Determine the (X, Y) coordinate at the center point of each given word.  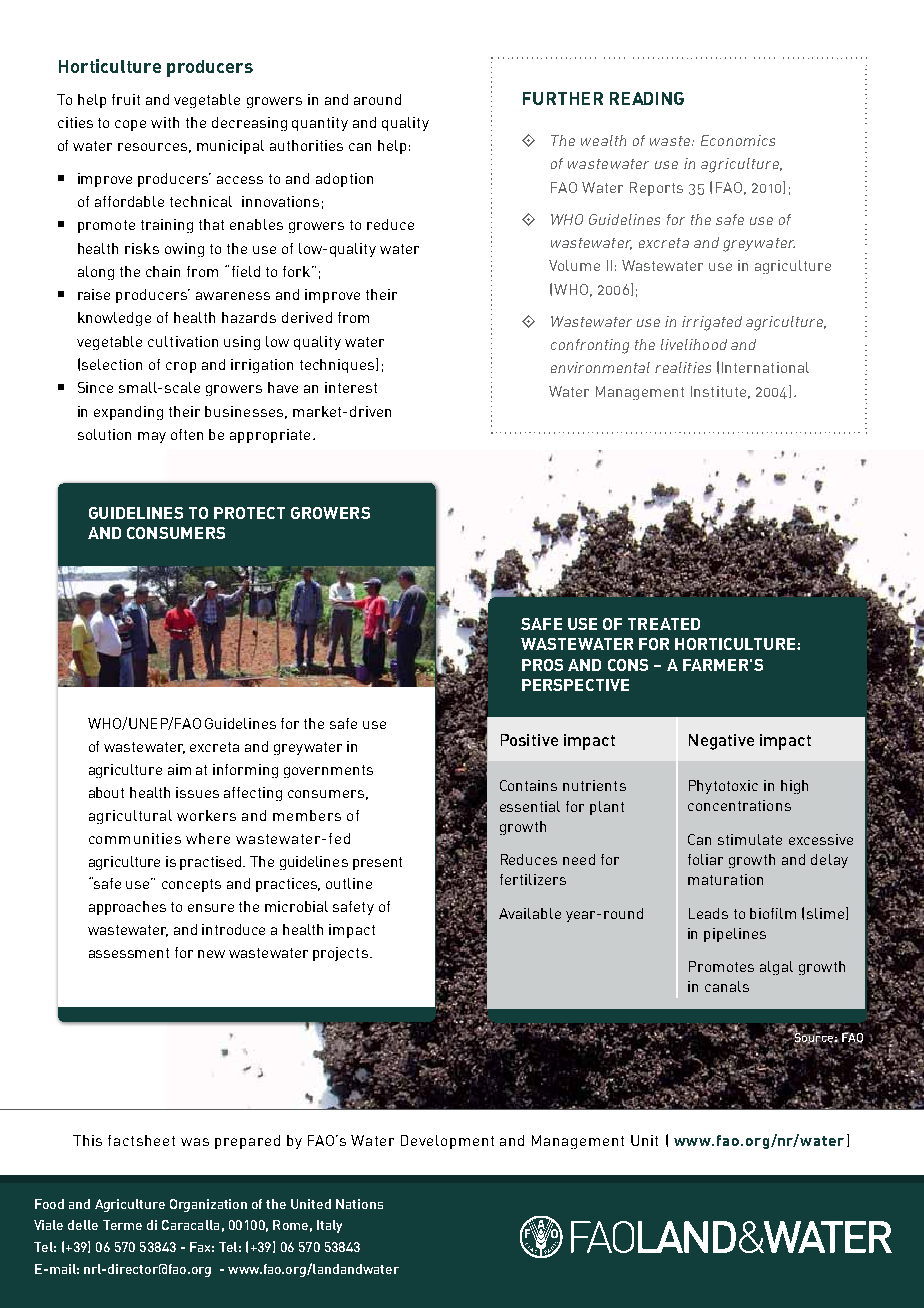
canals (727, 986)
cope (130, 125)
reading (647, 98)
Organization (208, 1205)
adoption (344, 180)
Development (447, 1142)
